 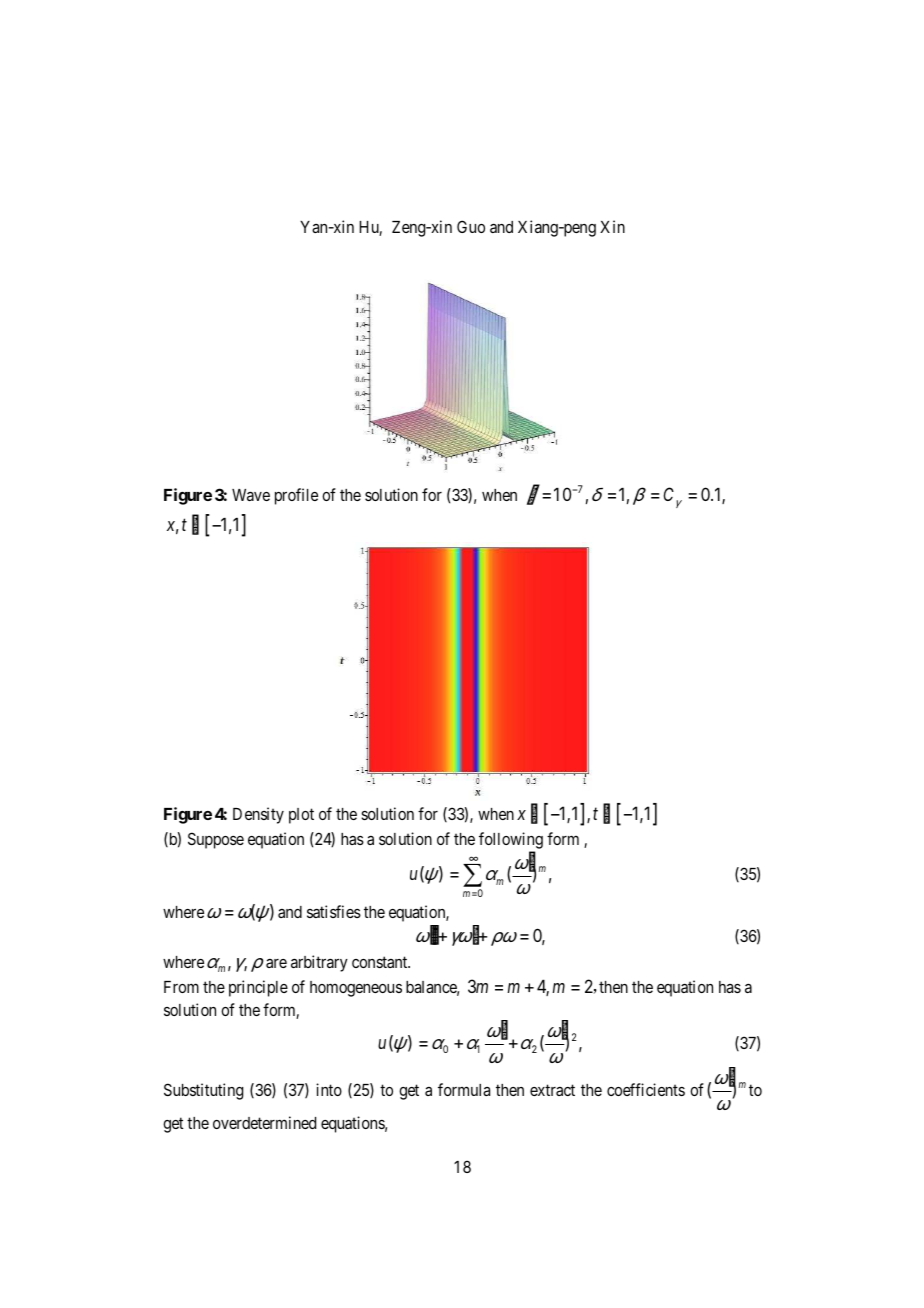 What do you see at coordinates (251, 495) in the page?
I see `Wave` at bounding box center [251, 495].
